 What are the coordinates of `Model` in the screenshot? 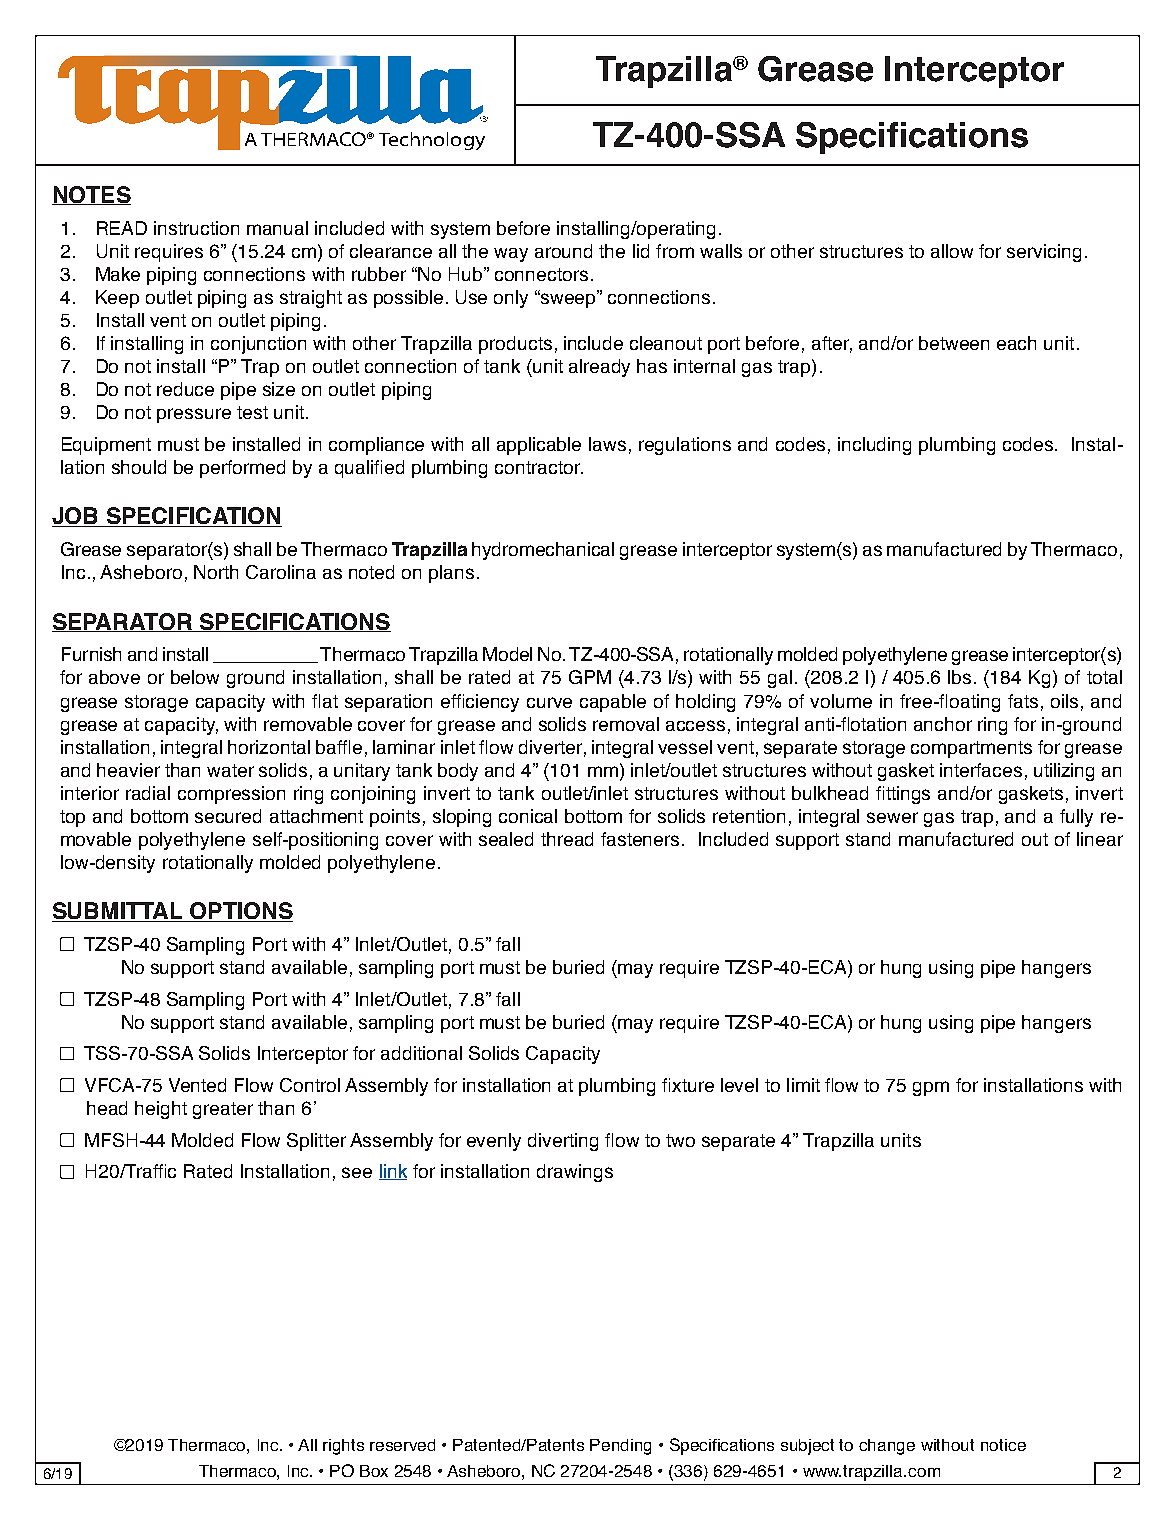 It's located at (507, 654).
